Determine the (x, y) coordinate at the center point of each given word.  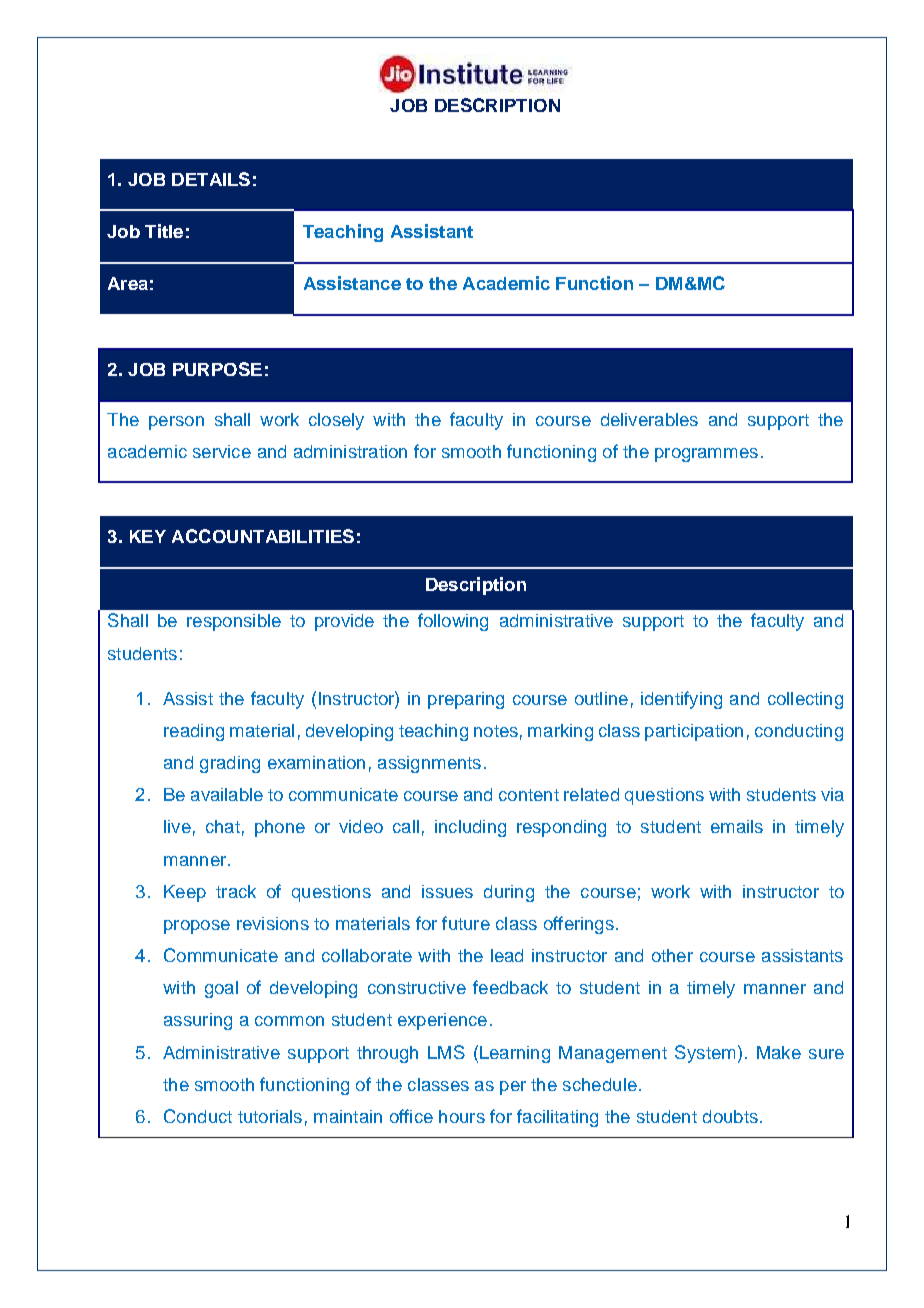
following (453, 622)
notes (496, 731)
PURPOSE (217, 369)
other (672, 955)
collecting (805, 700)
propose (197, 927)
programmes (706, 455)
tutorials (270, 1116)
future (466, 923)
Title (164, 231)
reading (194, 732)
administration (350, 451)
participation (694, 732)
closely (336, 421)
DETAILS (211, 179)
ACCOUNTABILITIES (263, 536)
